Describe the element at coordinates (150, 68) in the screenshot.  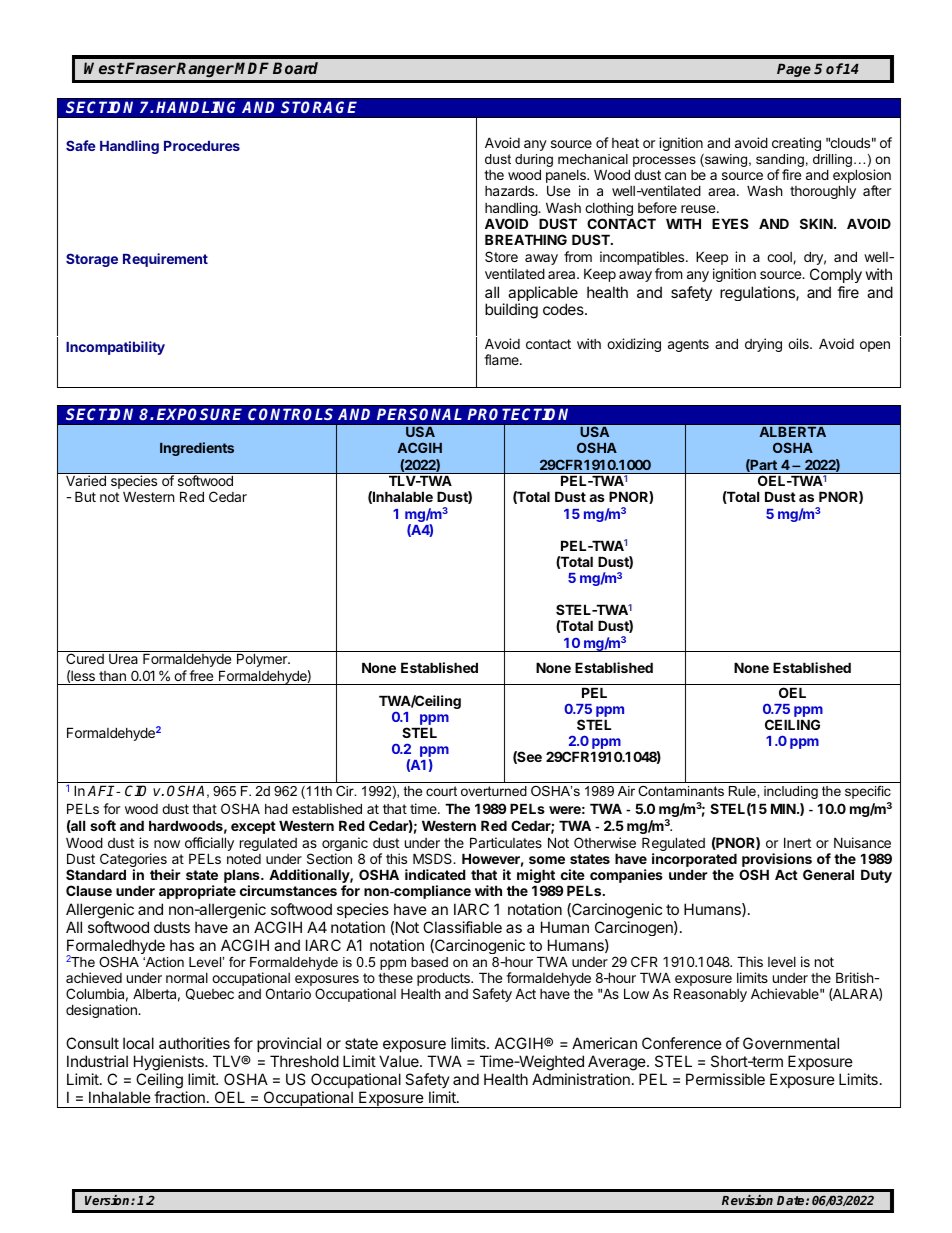
I see `Fraser` at that location.
